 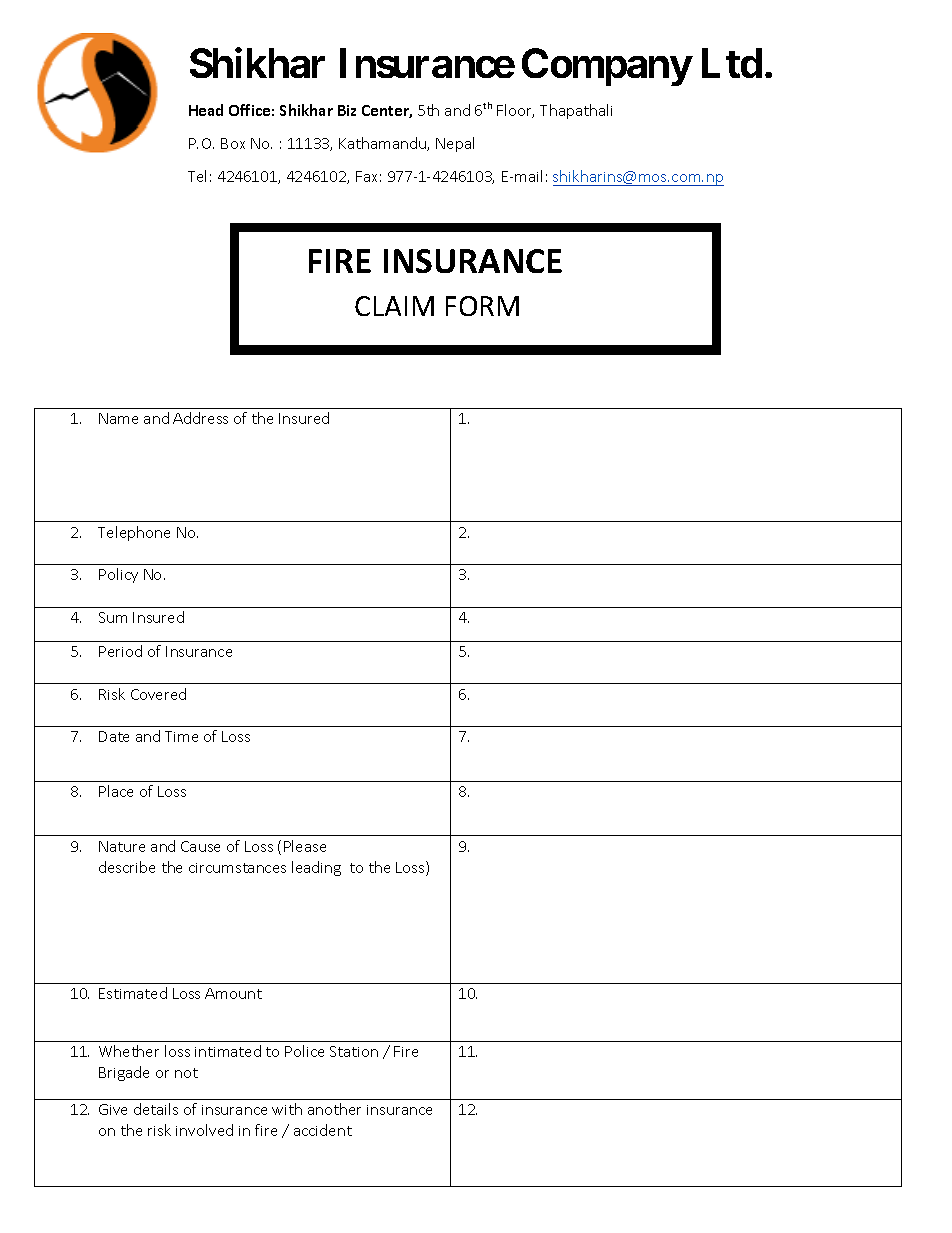 I want to click on Time, so click(x=181, y=736).
